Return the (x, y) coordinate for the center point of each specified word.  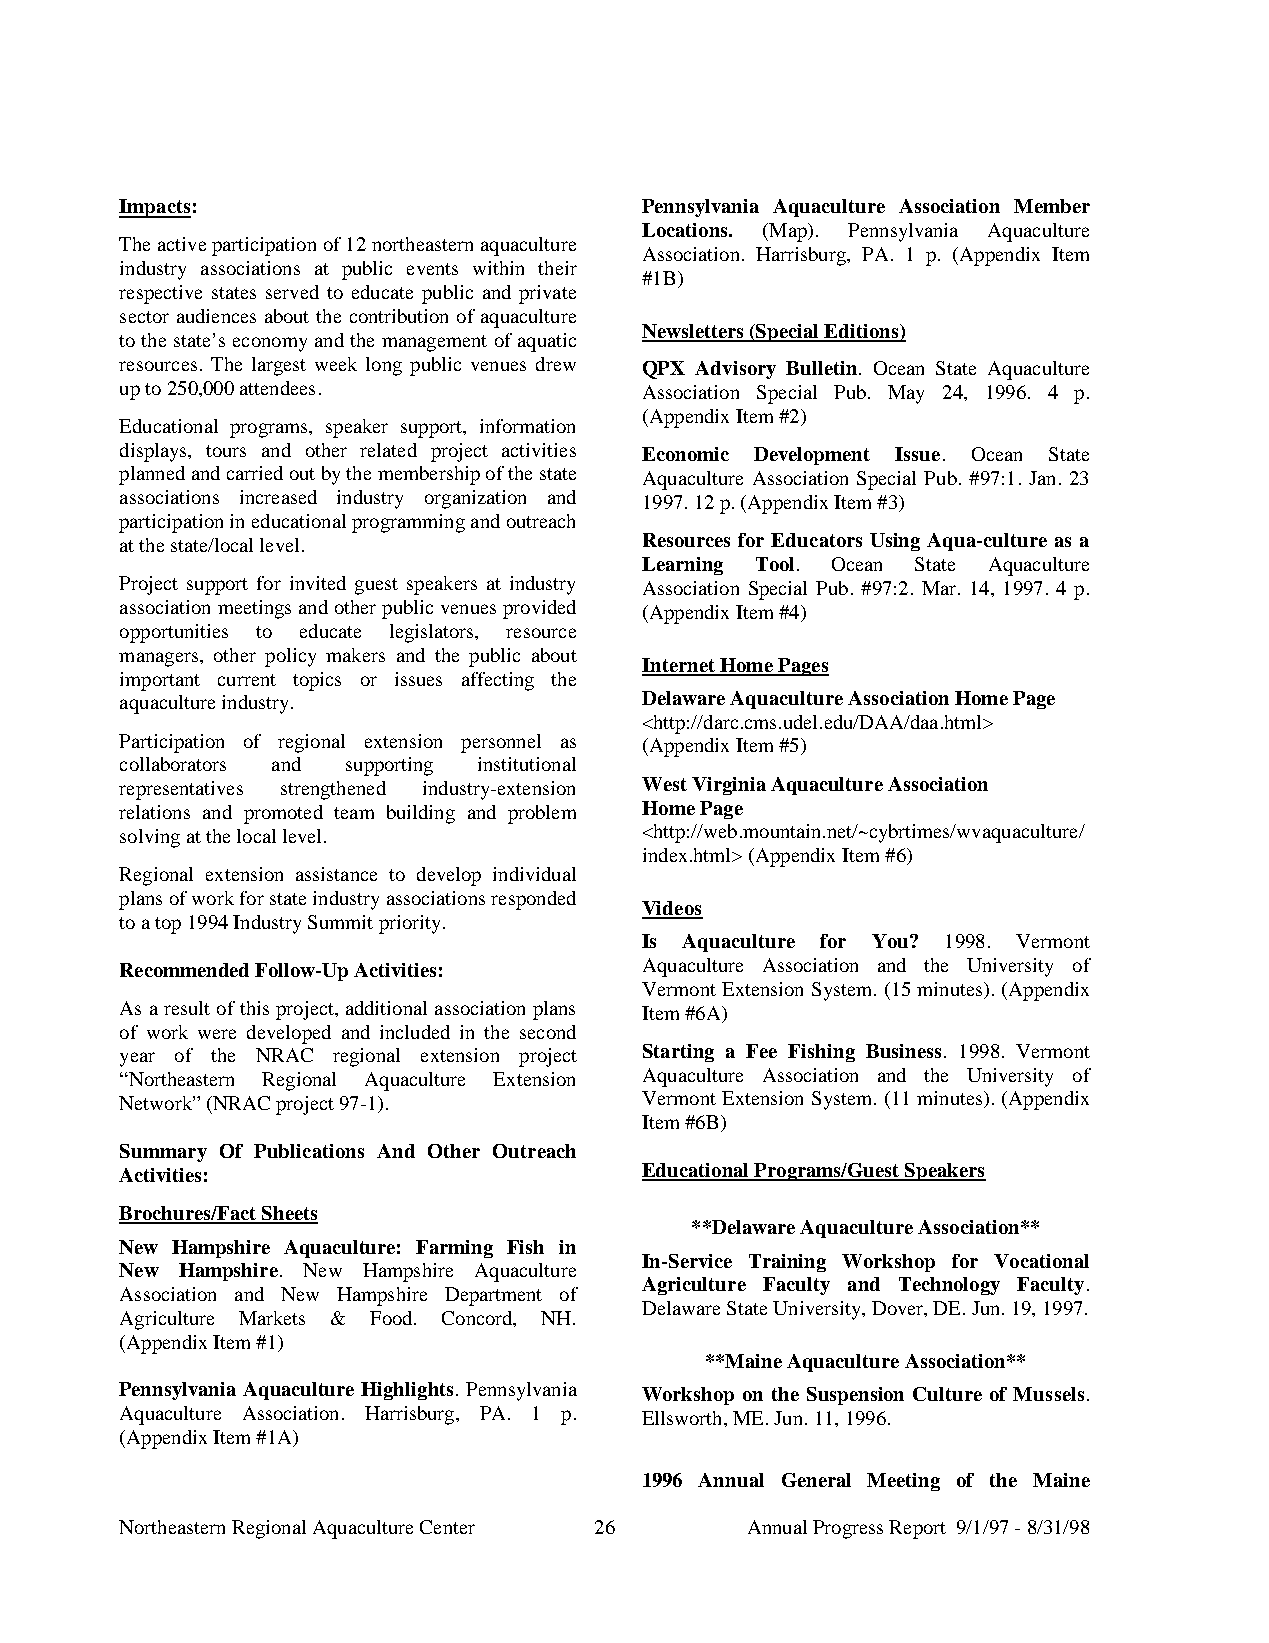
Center (447, 1527)
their (557, 268)
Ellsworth (683, 1418)
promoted (283, 814)
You (891, 941)
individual (534, 874)
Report (917, 1529)
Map (788, 232)
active (182, 244)
